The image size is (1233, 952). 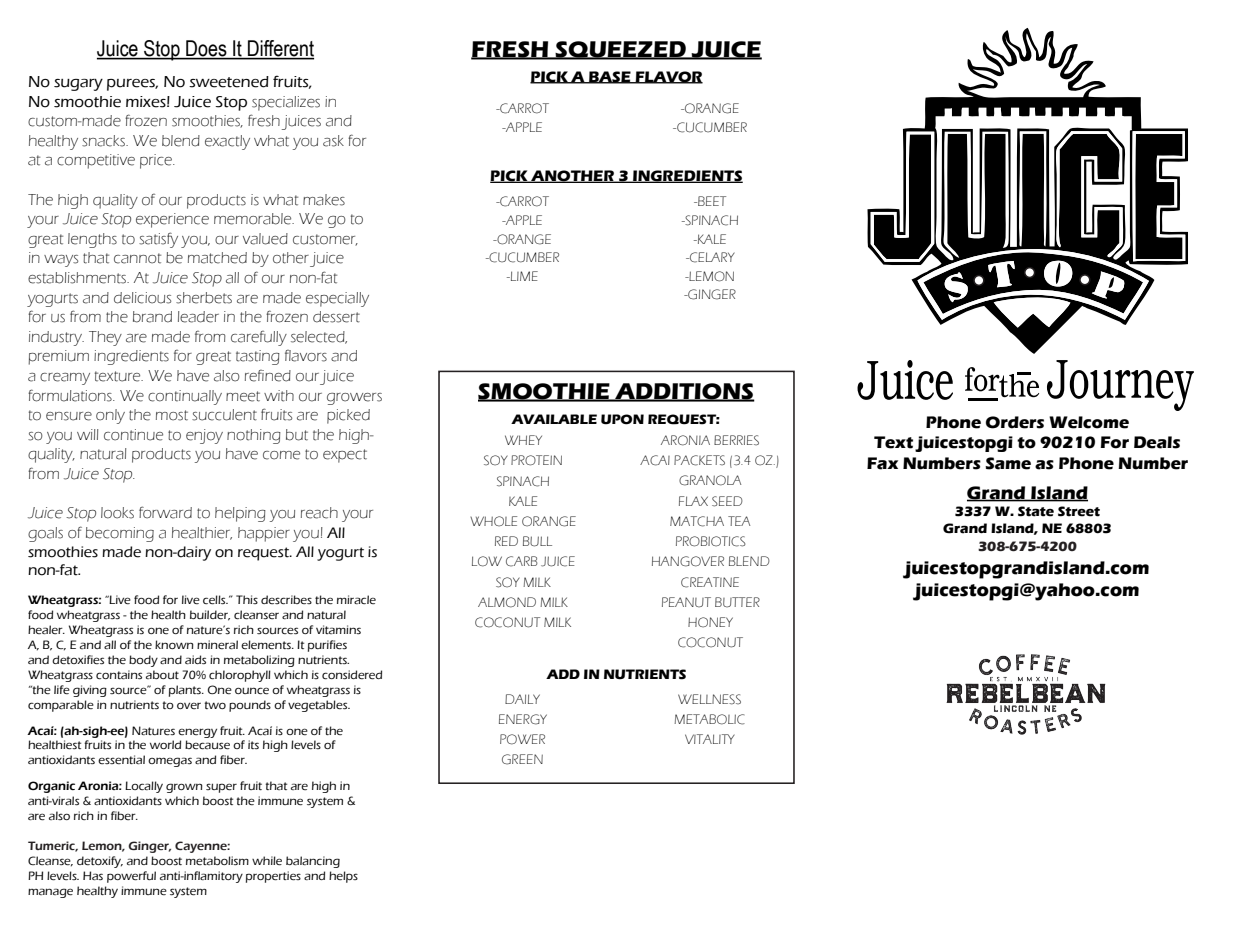 I want to click on helps, so click(x=343, y=877).
